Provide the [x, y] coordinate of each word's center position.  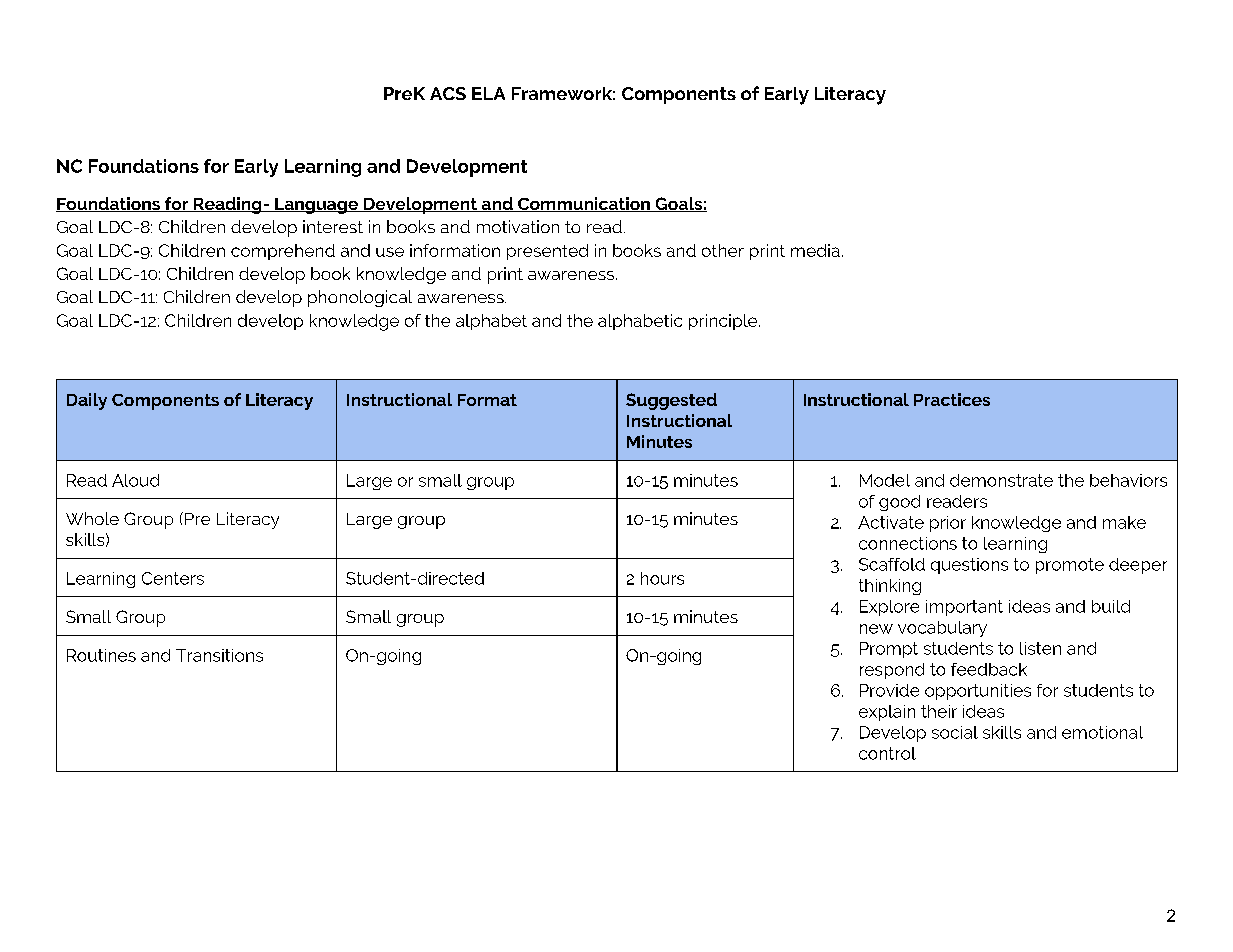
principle [724, 322]
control [887, 753]
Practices [952, 399]
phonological [360, 298]
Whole [92, 518]
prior [948, 524]
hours [662, 578]
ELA [488, 93]
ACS [448, 93]
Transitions [219, 655]
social [955, 732]
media [815, 250]
